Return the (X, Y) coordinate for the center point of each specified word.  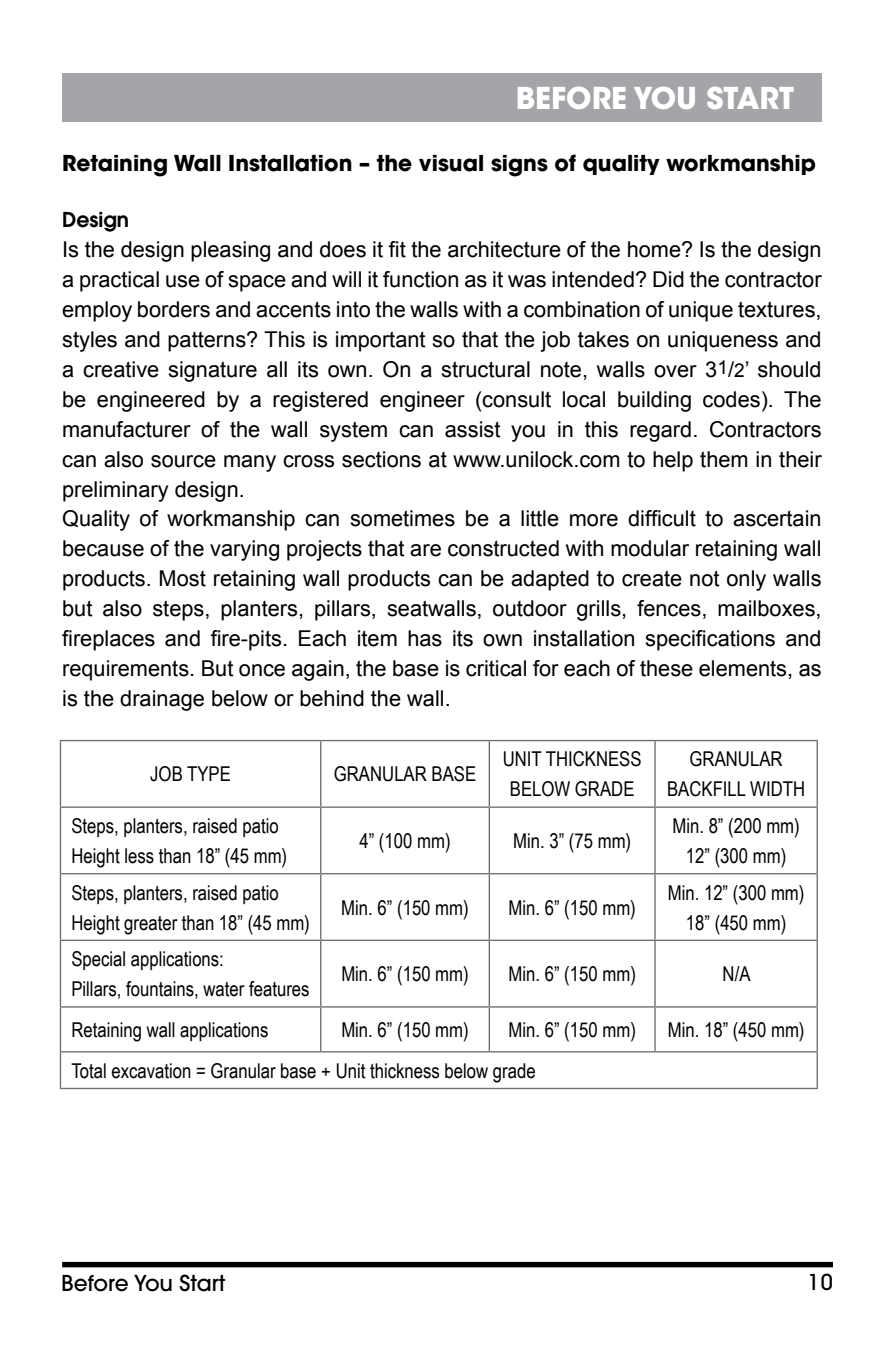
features (279, 989)
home (655, 249)
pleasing (230, 251)
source (183, 461)
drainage (162, 700)
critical (496, 668)
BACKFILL (707, 789)
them (724, 459)
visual (451, 163)
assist (473, 429)
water (224, 989)
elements (742, 668)
